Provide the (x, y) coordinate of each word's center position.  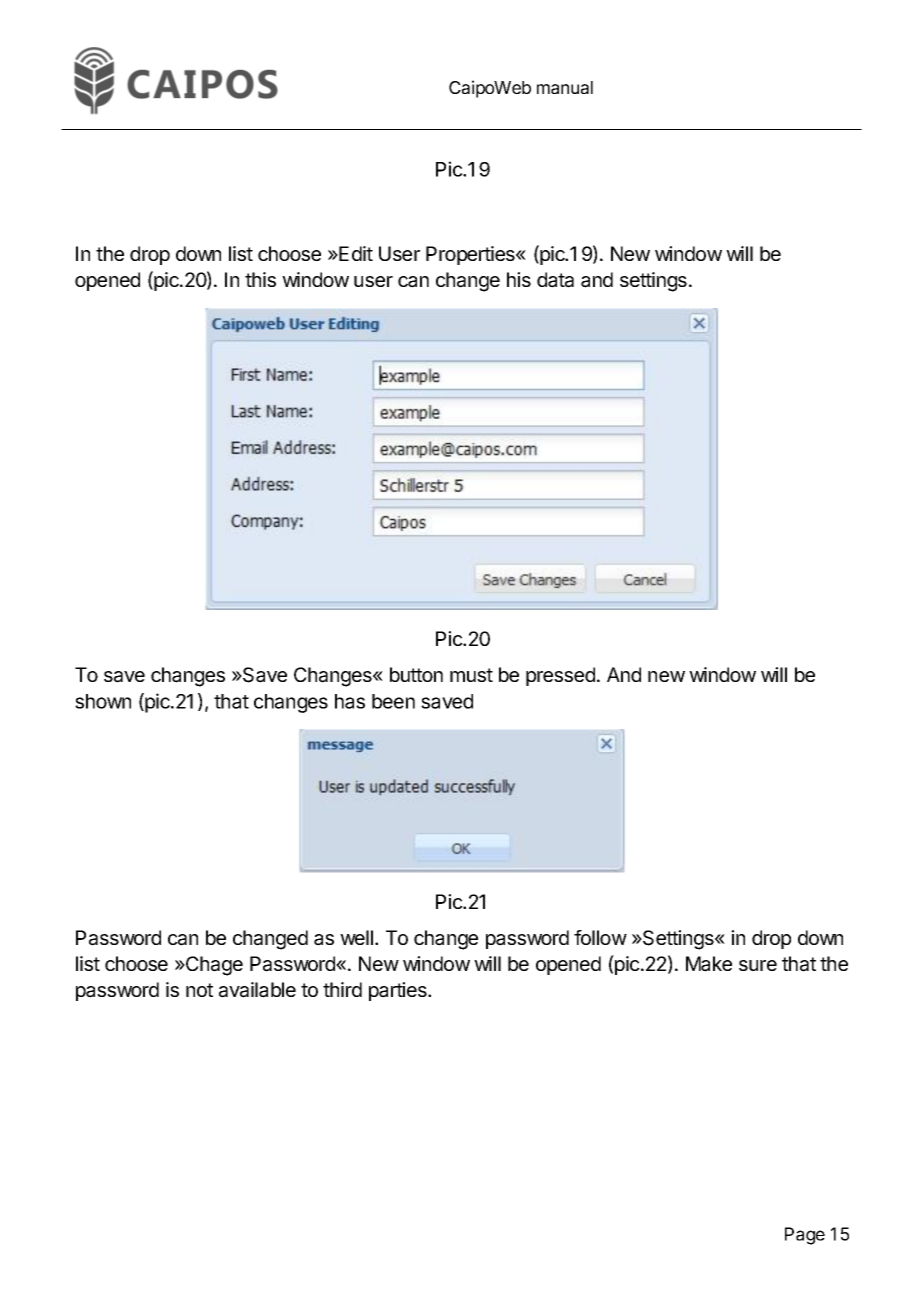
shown (103, 701)
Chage (213, 966)
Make (709, 964)
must (471, 675)
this (260, 279)
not (199, 990)
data (555, 280)
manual (565, 87)
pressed (560, 676)
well (356, 937)
